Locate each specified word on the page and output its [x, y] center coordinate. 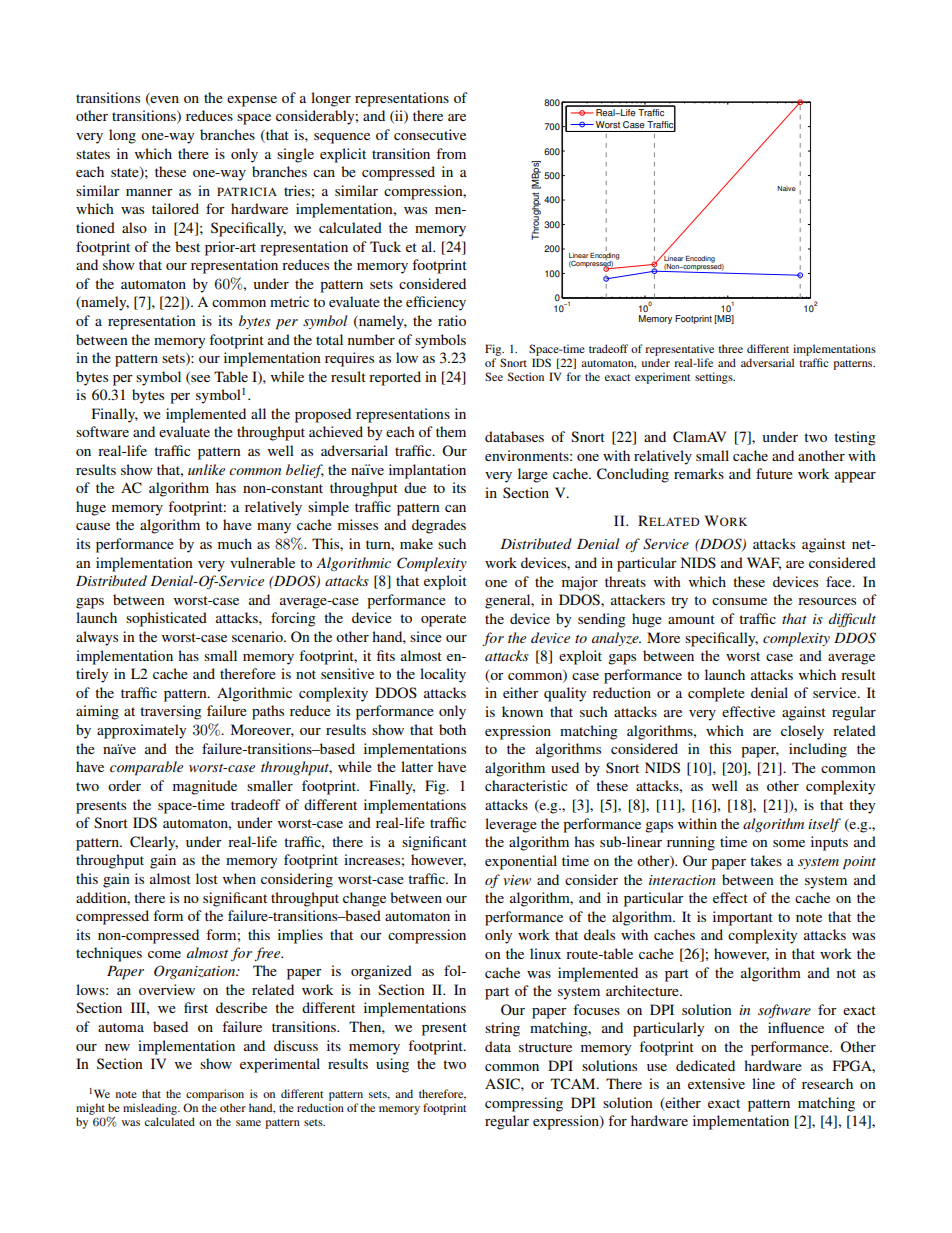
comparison [215, 1096]
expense [252, 101]
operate [443, 620]
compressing [524, 1104]
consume [739, 601]
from [451, 153]
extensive [716, 1083]
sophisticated [166, 619]
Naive [786, 188]
